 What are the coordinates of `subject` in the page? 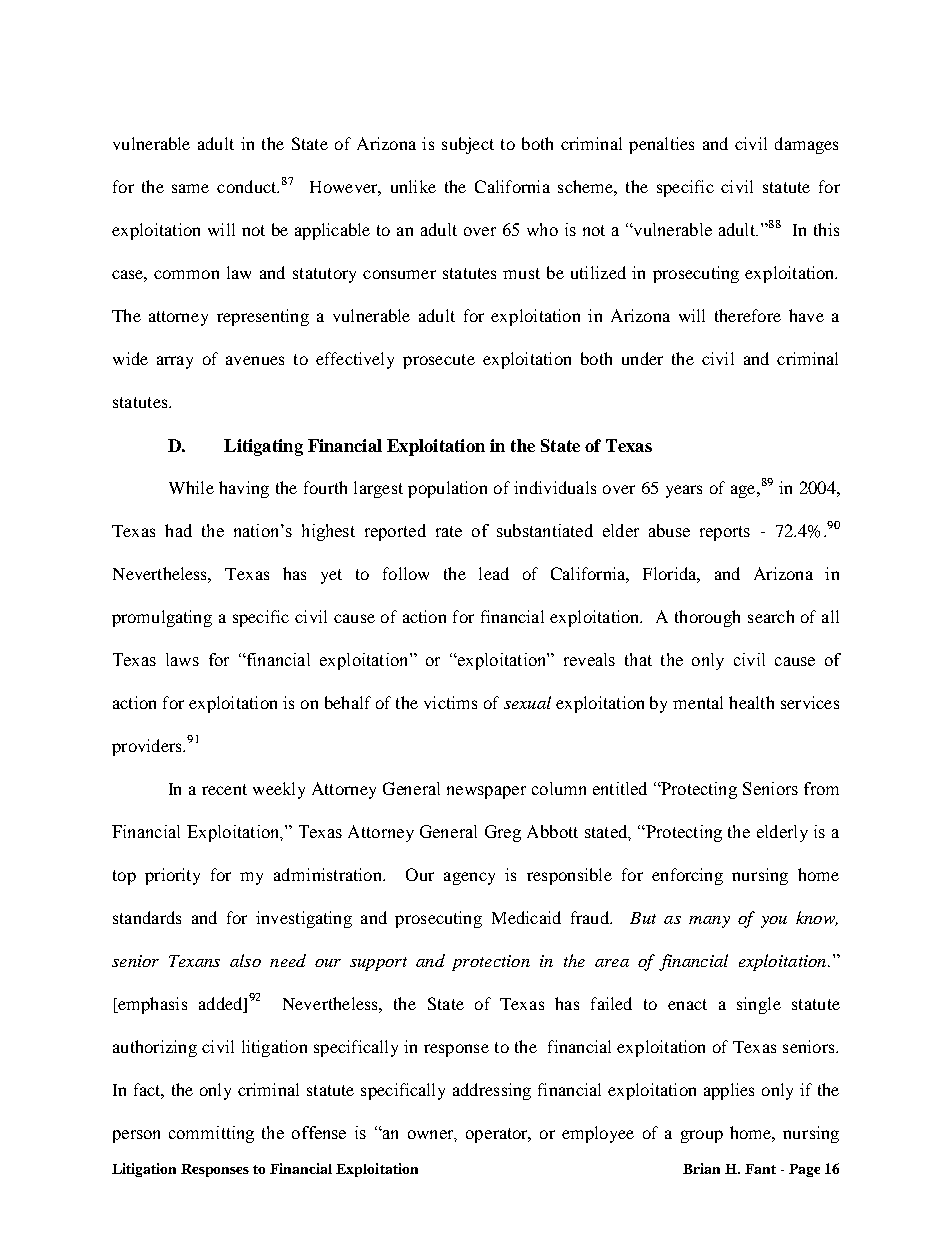 It's located at (468, 145).
